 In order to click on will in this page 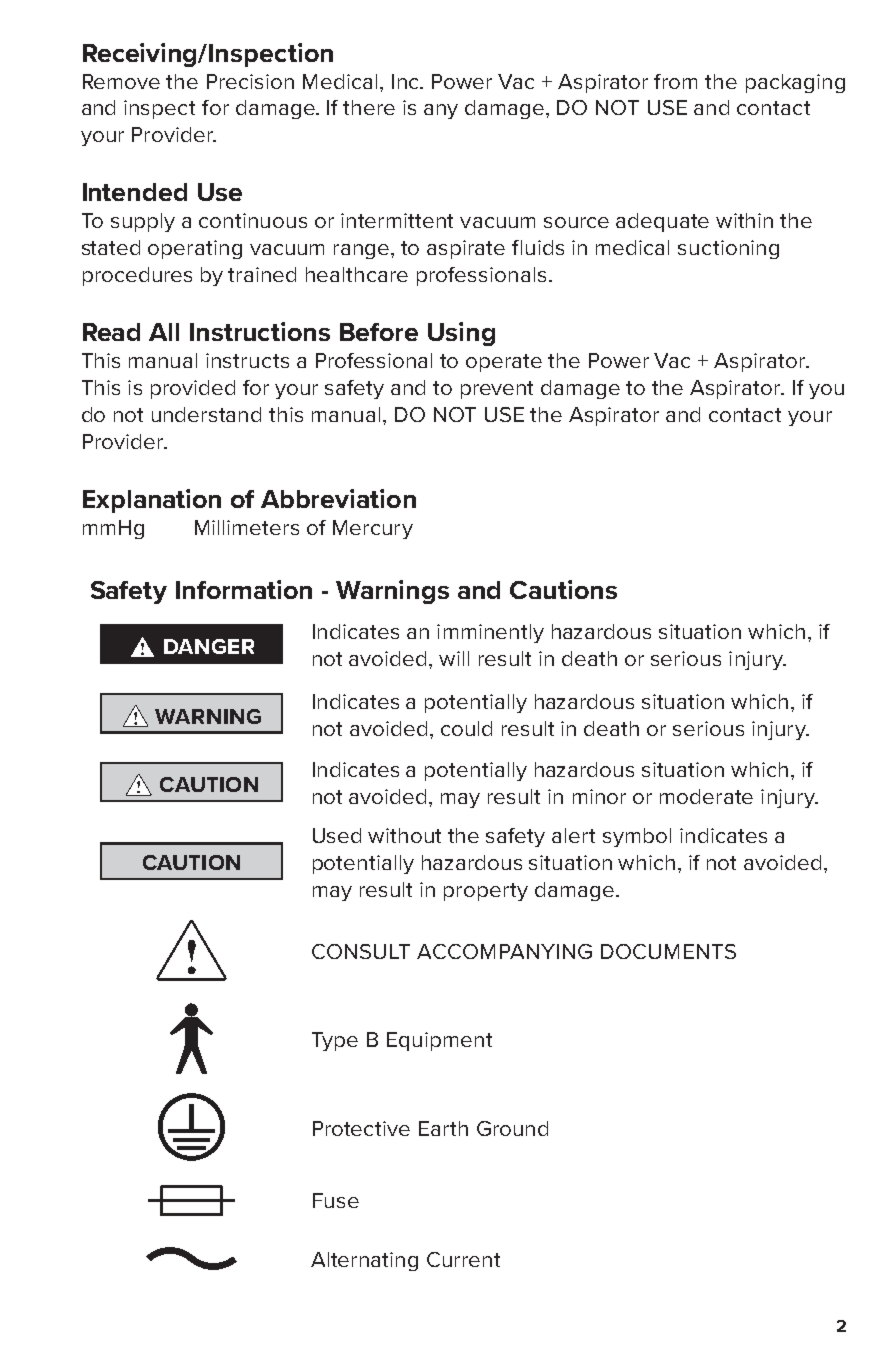, I will do `click(454, 658)`.
